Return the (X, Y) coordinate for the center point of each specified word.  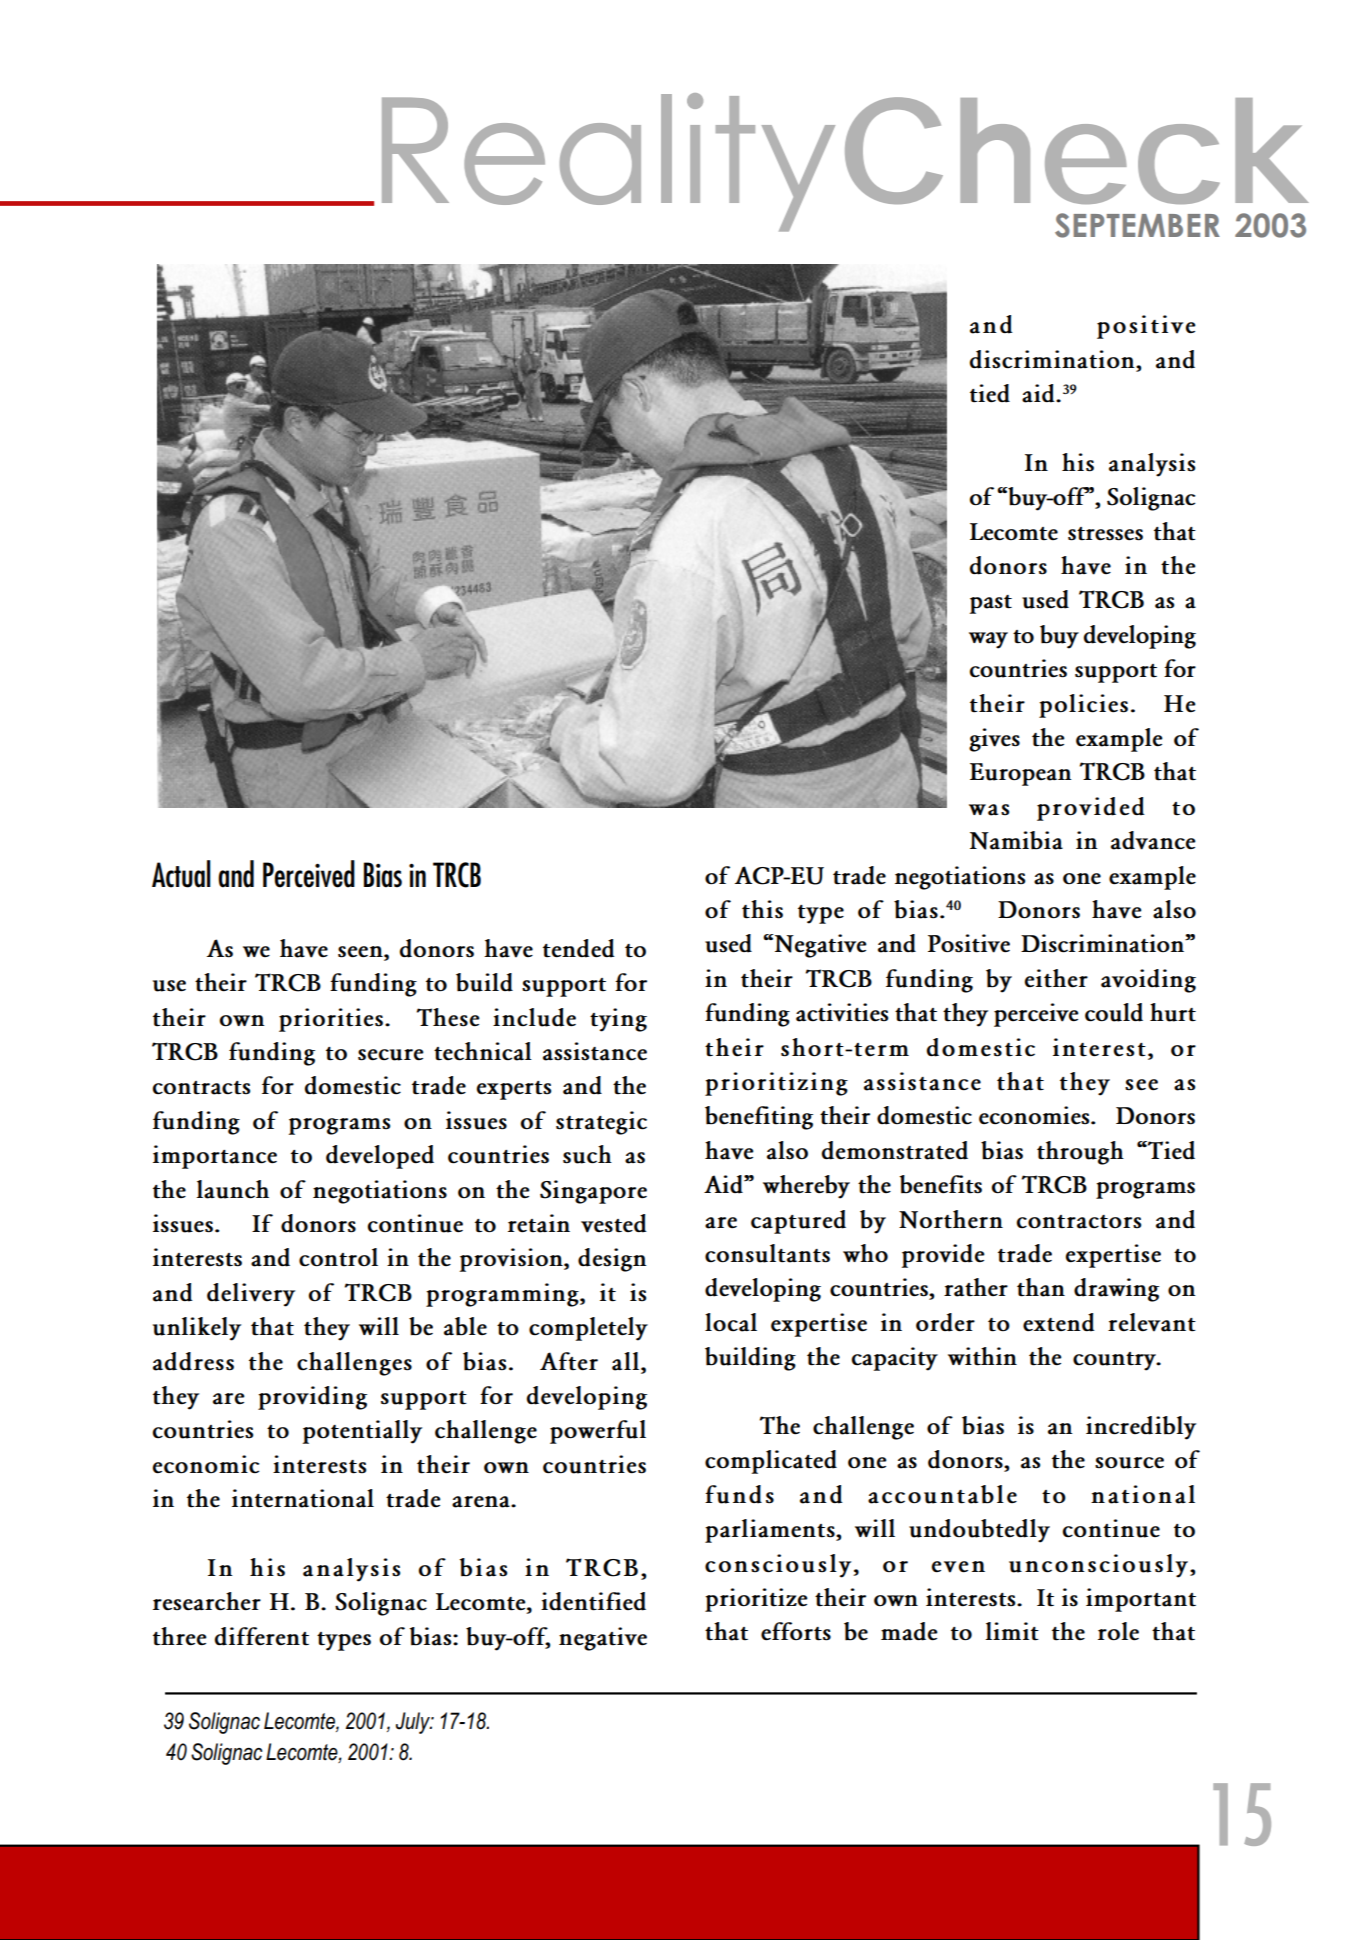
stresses (1105, 534)
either (1056, 978)
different (262, 1636)
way (988, 640)
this (762, 909)
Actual (181, 874)
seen (361, 952)
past (991, 604)
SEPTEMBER (1137, 225)
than (1041, 1287)
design (612, 1260)
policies (1083, 706)
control (338, 1257)
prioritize (756, 1600)
